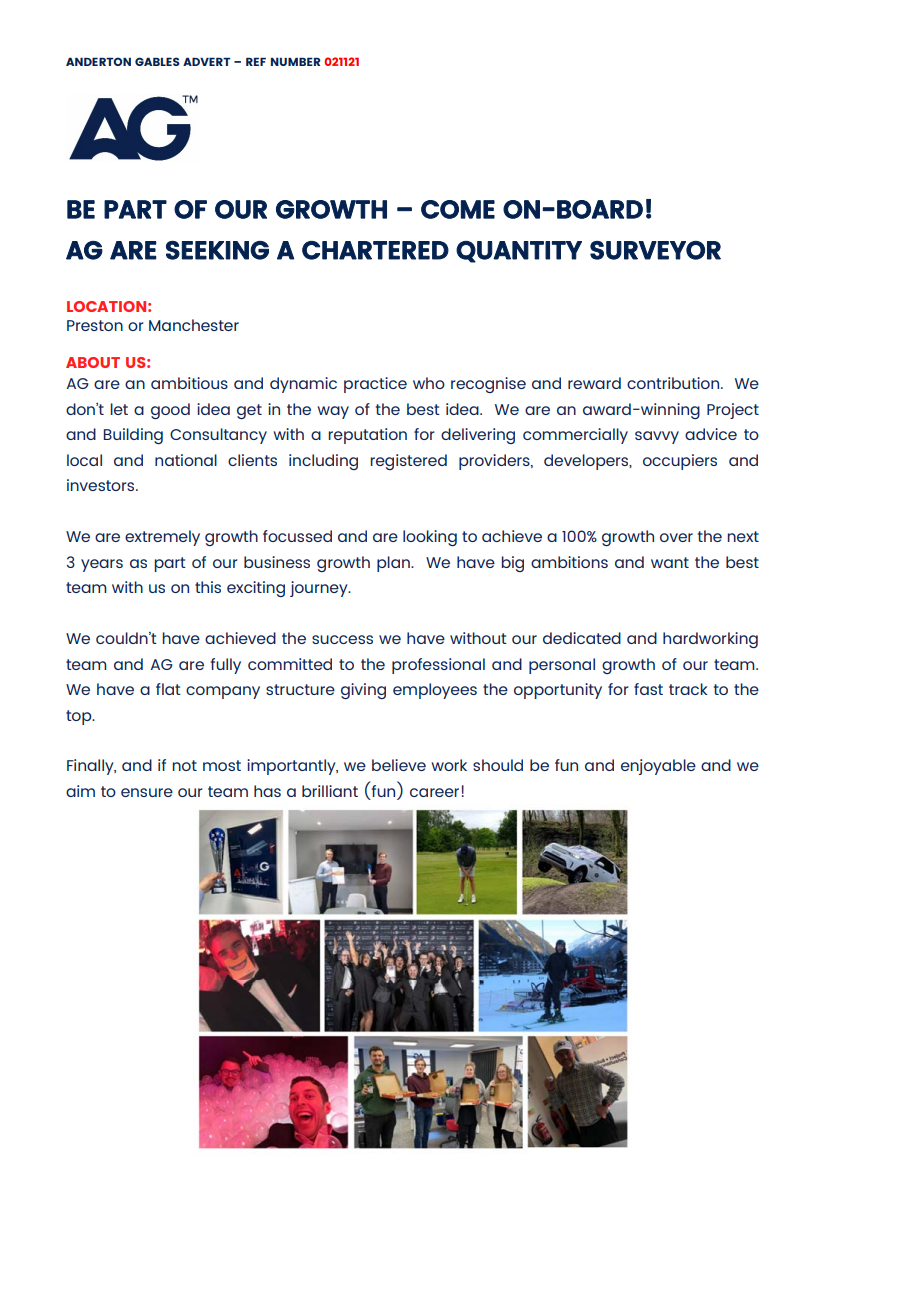 The image size is (924, 1308). What do you see at coordinates (519, 252) in the screenshot?
I see `QUANTITY` at bounding box center [519, 252].
